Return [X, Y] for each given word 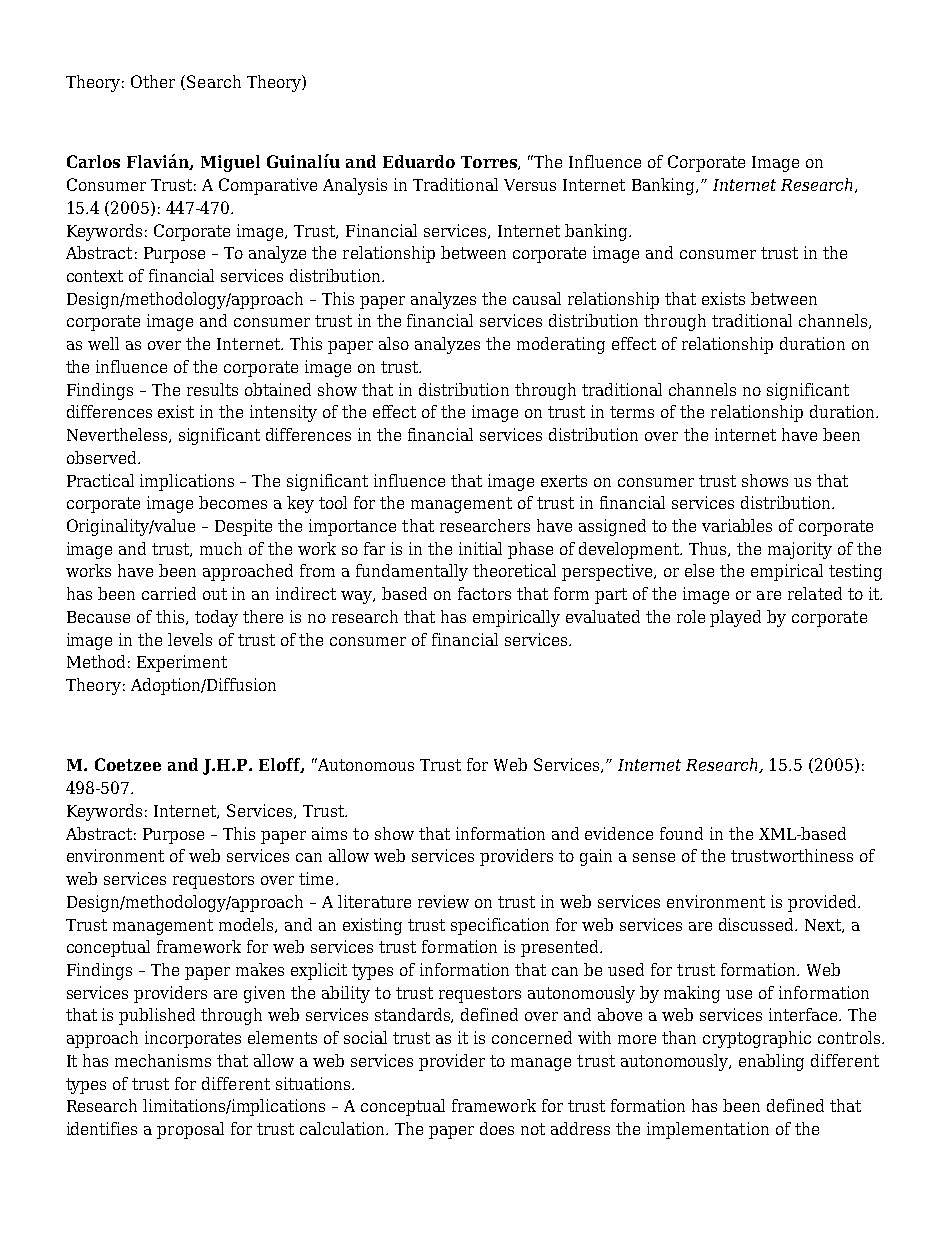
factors [484, 593]
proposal [190, 1130]
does [497, 1128]
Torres [490, 163]
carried [169, 593]
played [735, 618]
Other [153, 81]
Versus [530, 185]
